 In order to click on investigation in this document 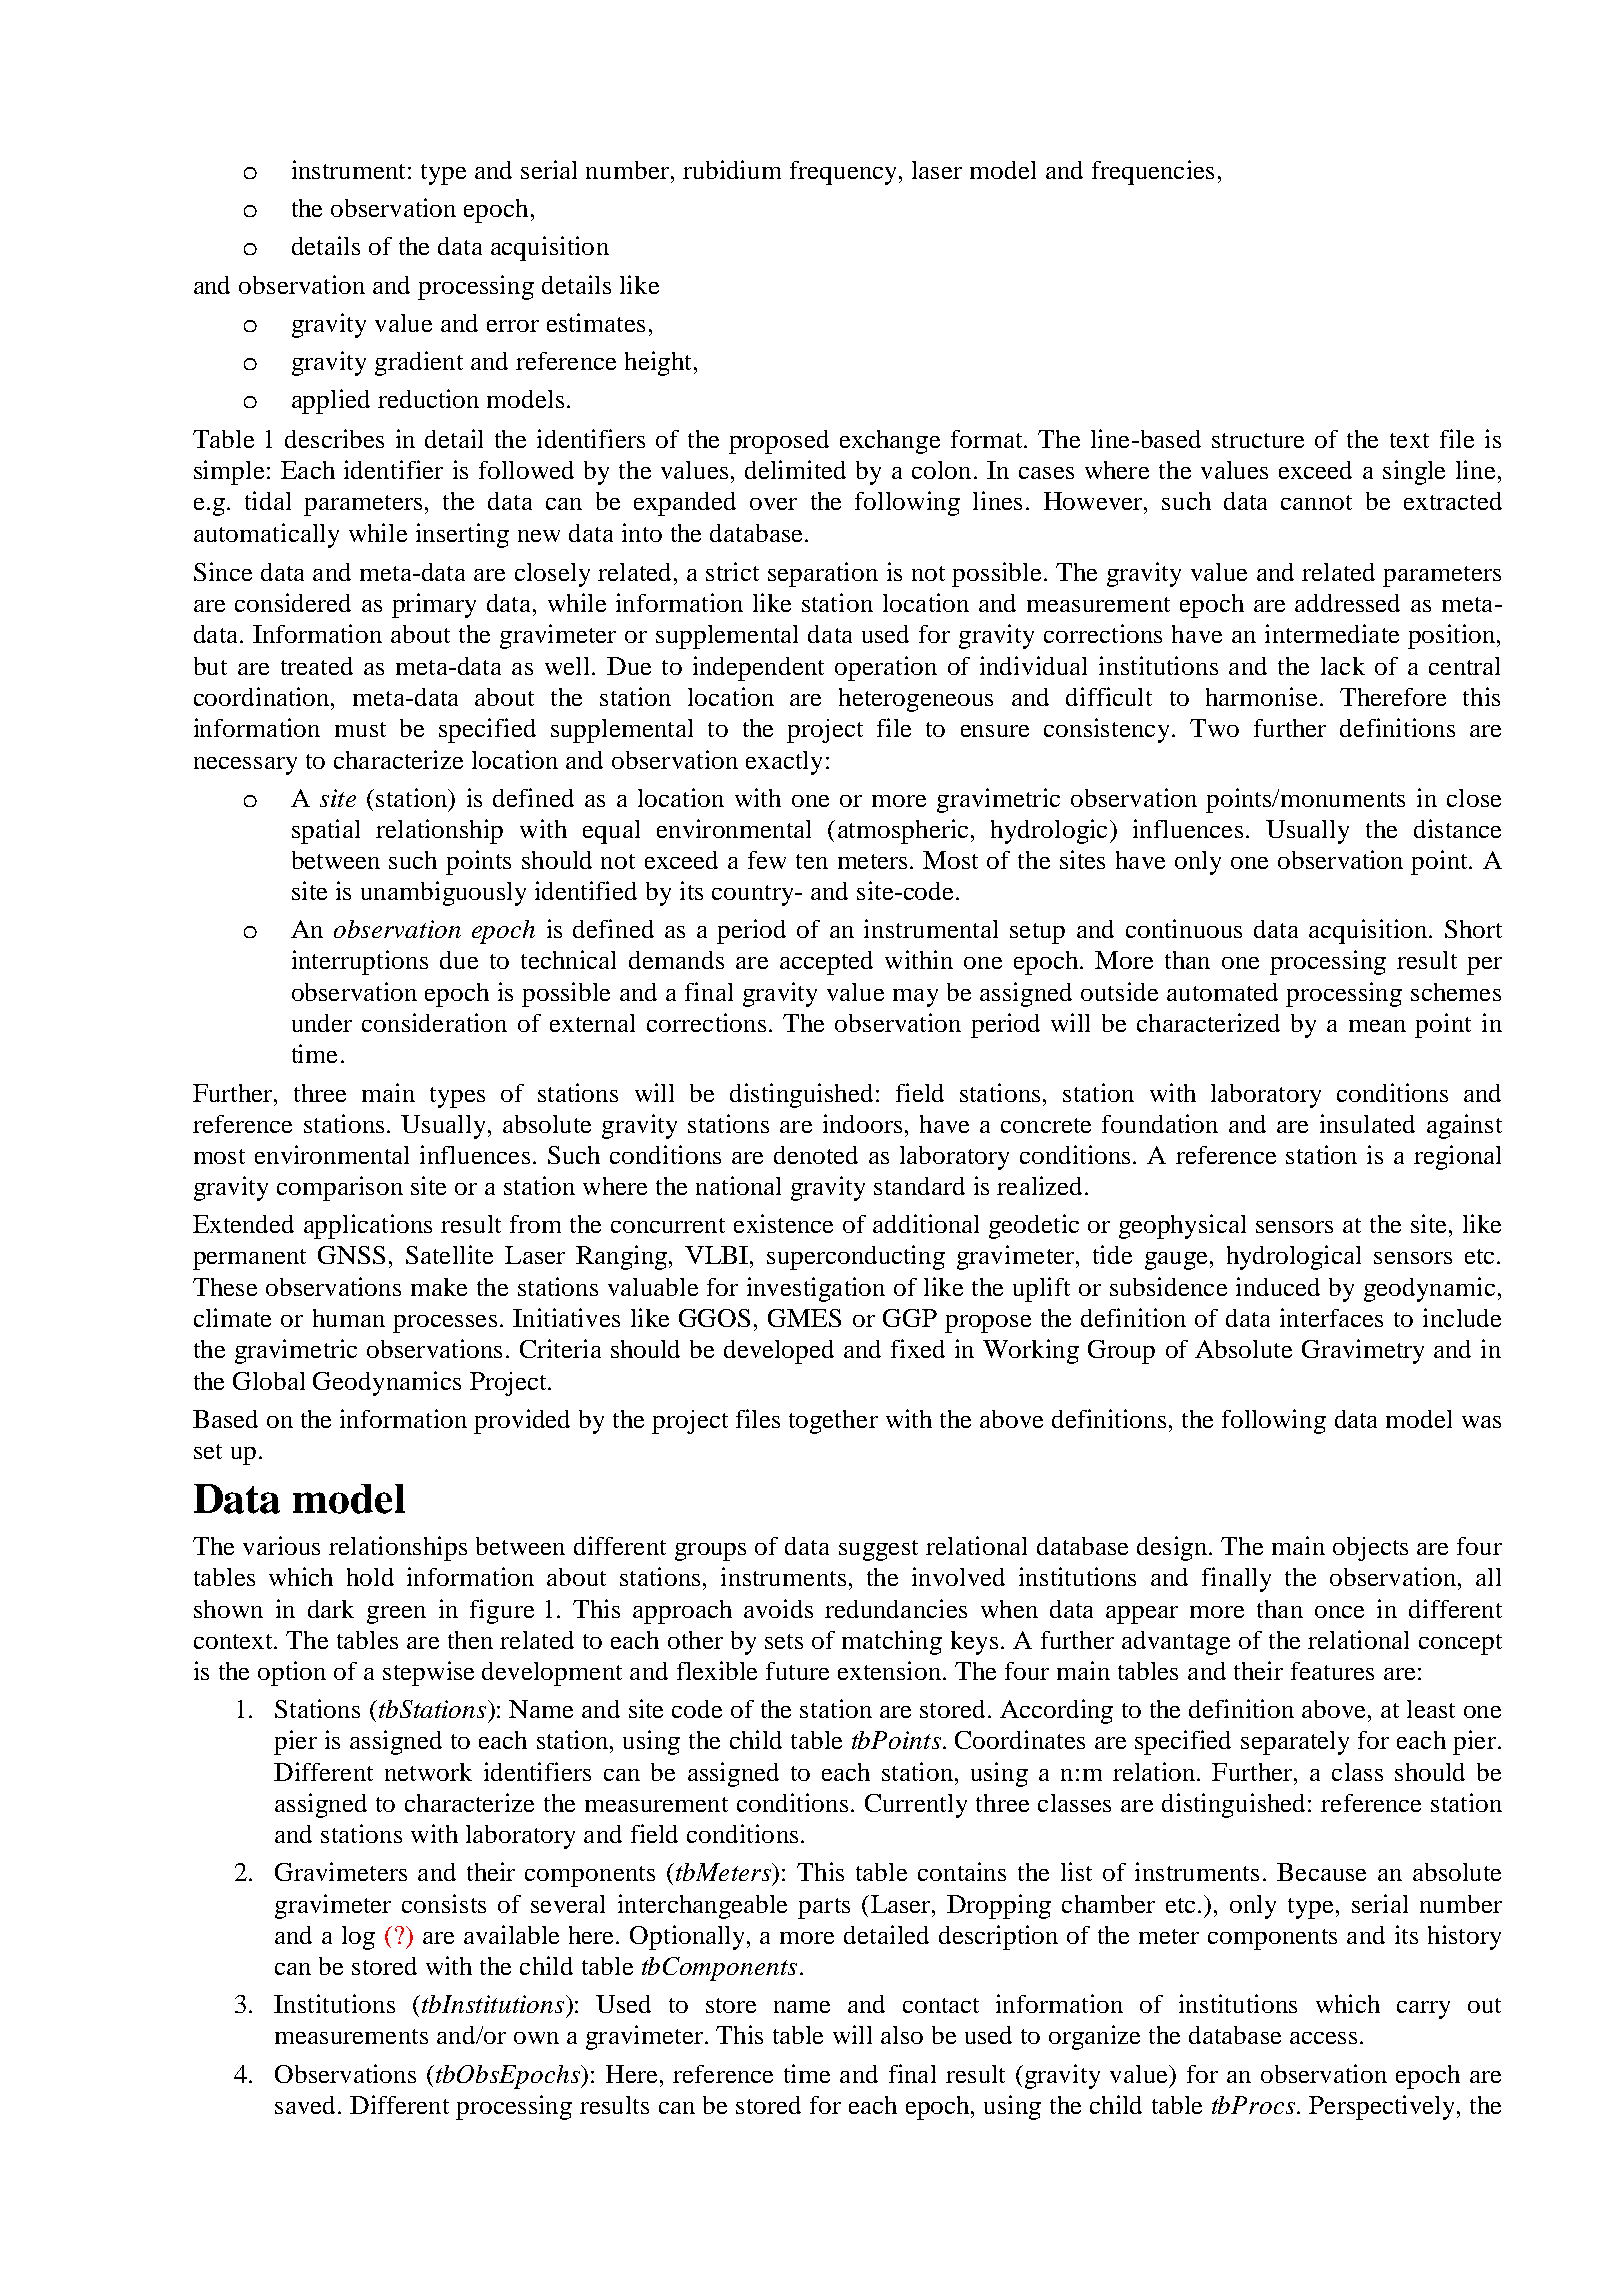, I will do `click(816, 1289)`.
